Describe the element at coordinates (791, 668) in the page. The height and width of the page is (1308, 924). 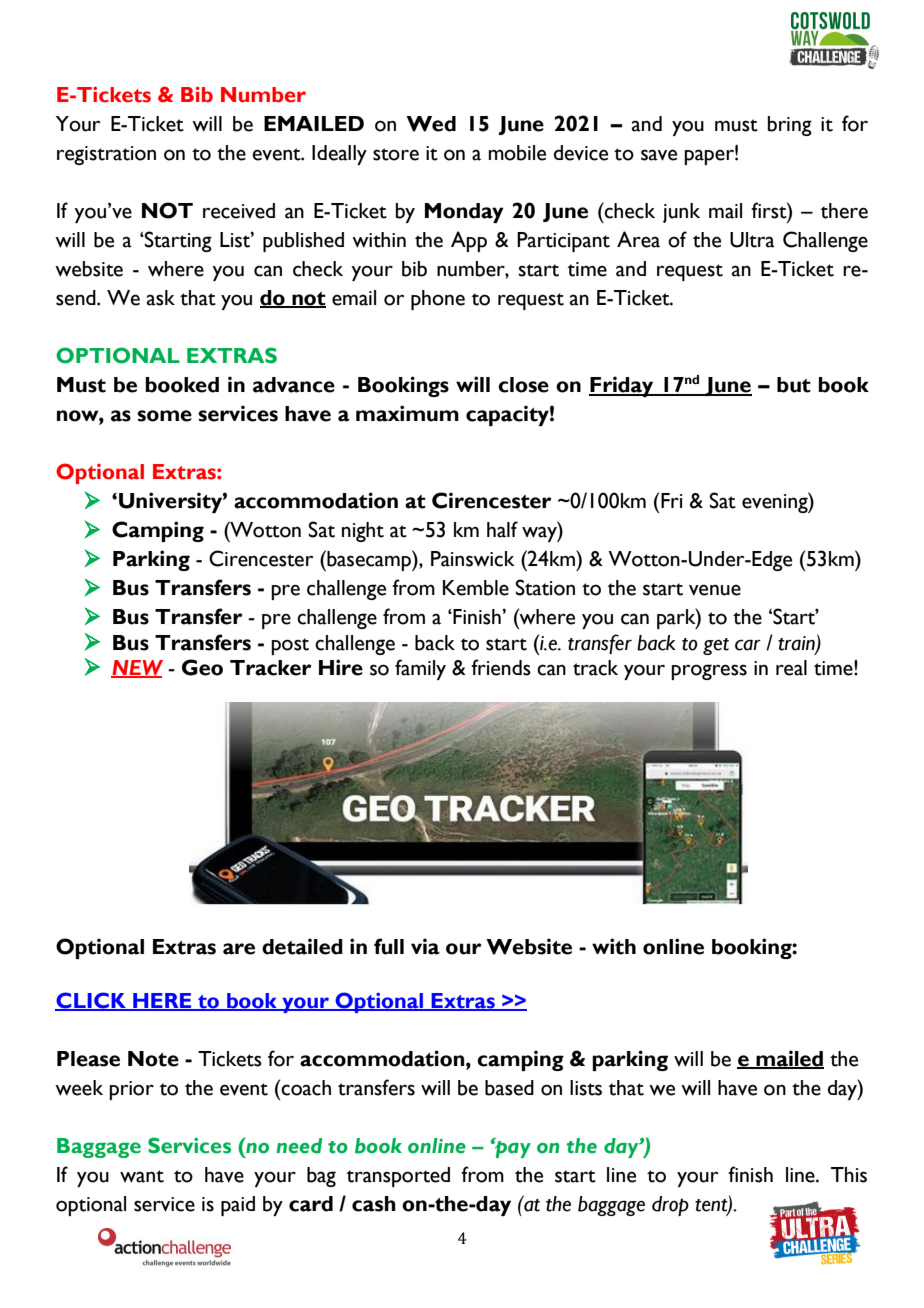
I see `real` at that location.
